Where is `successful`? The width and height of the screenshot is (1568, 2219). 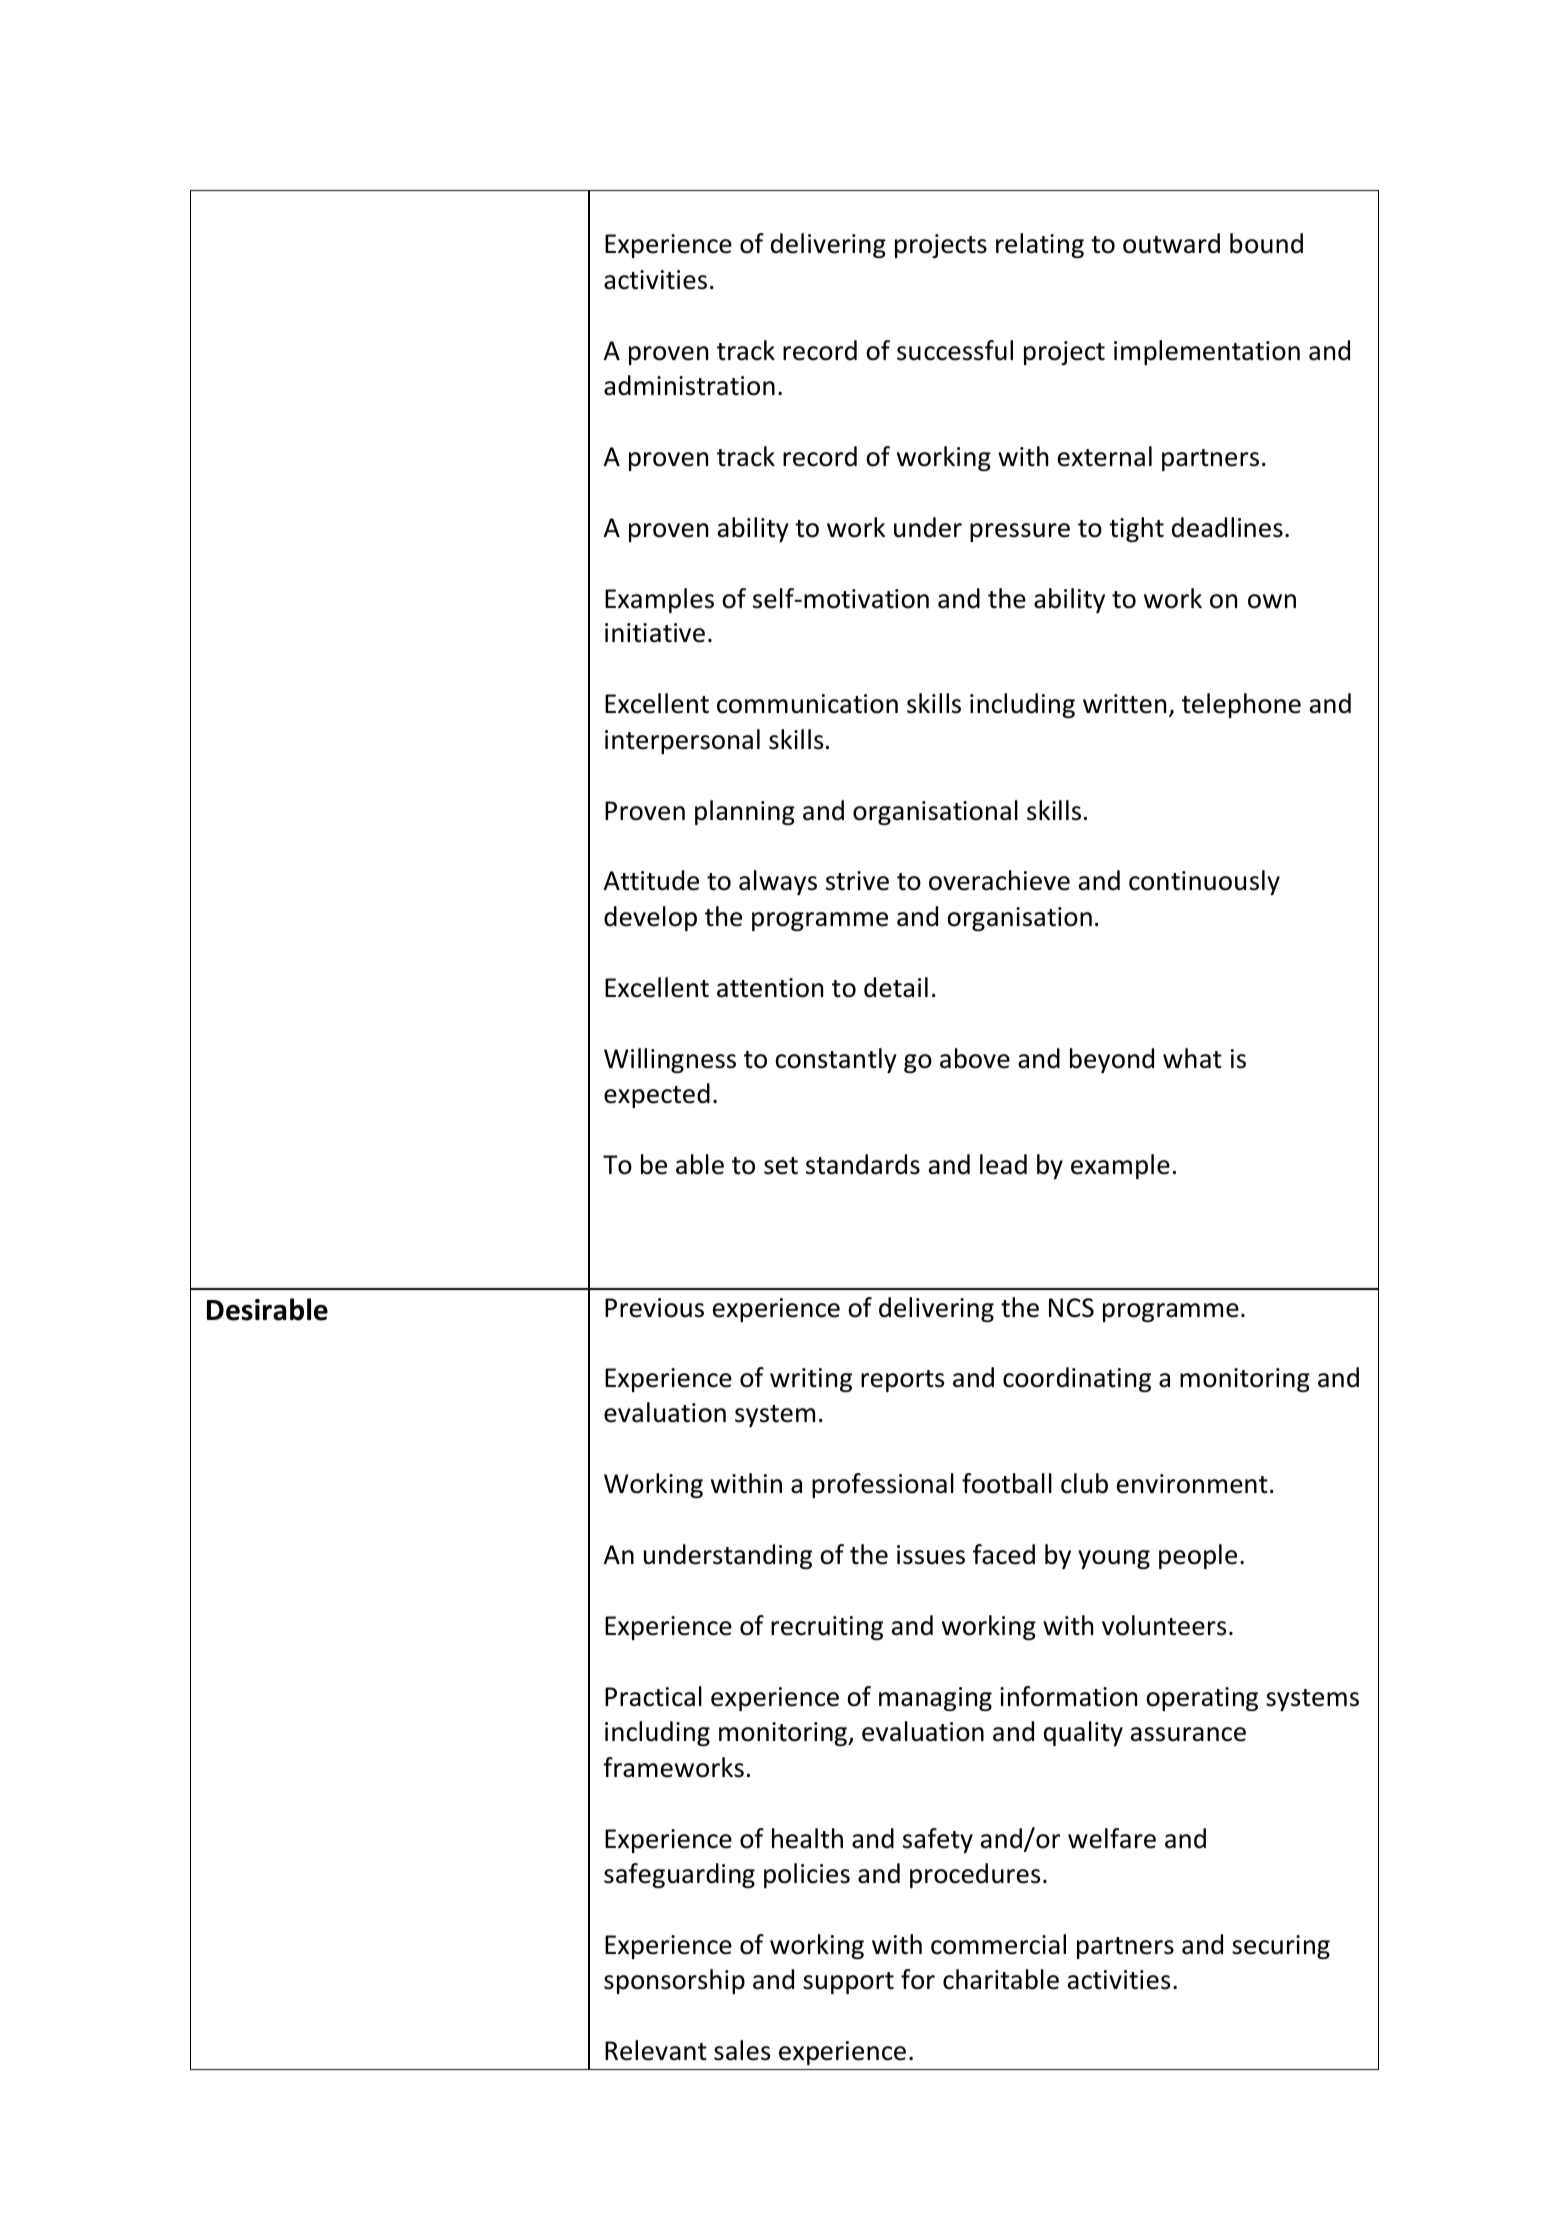 successful is located at coordinates (955, 350).
